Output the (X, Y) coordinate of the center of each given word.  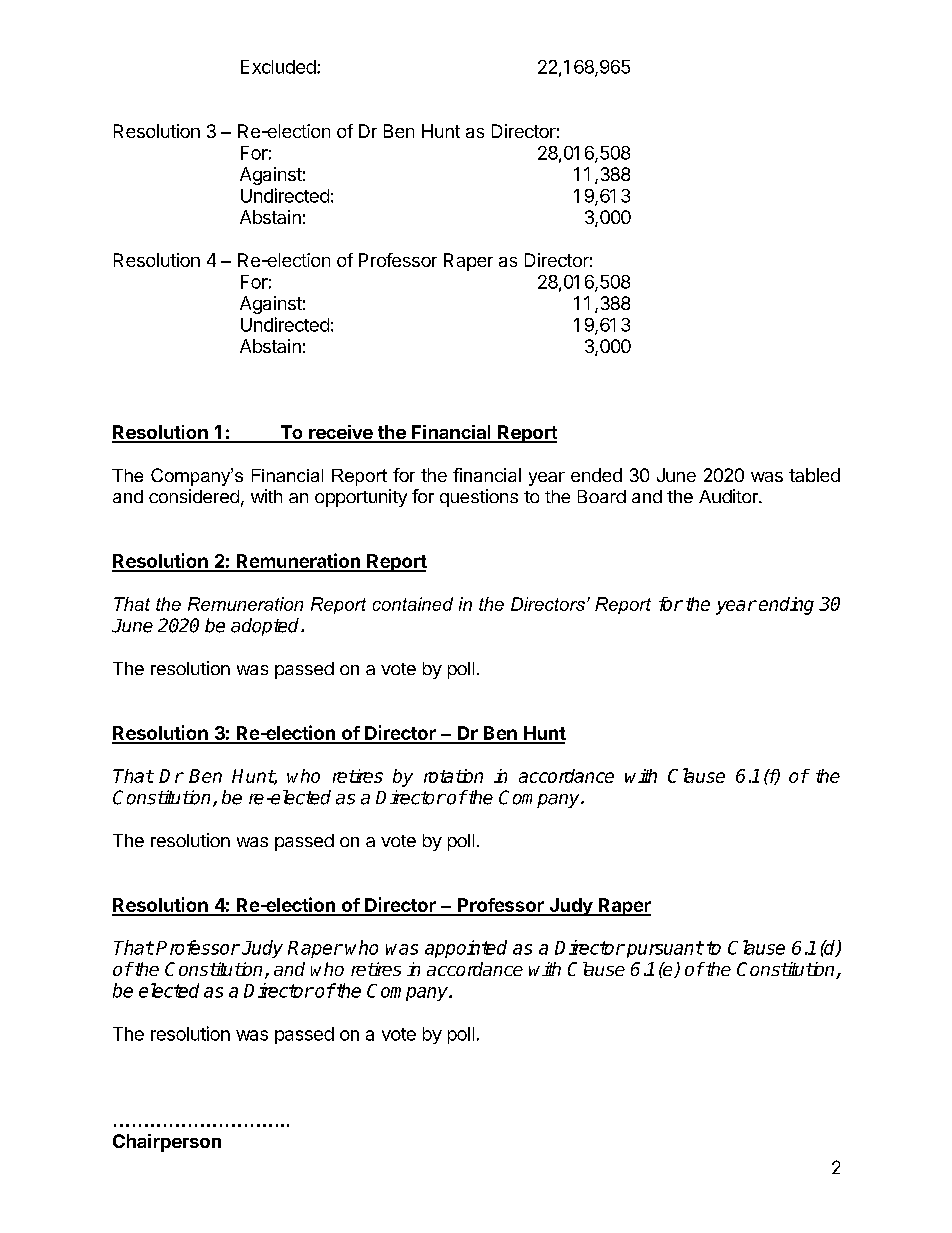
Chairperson (167, 1143)
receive (340, 433)
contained (413, 604)
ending (786, 606)
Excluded (278, 67)
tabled (814, 475)
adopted (266, 627)
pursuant (663, 949)
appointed (466, 949)
